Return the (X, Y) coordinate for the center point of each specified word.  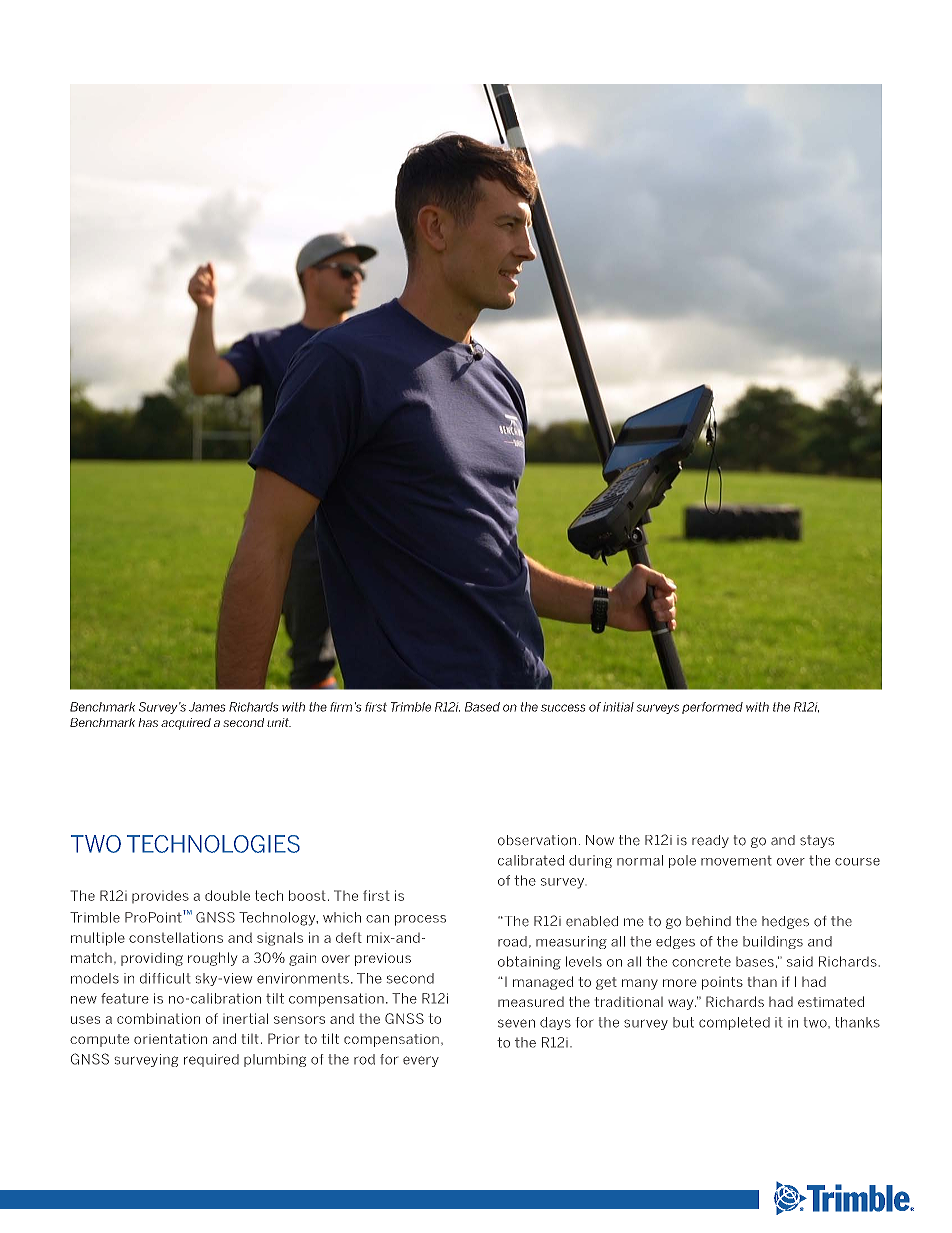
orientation (170, 1039)
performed (712, 708)
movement (736, 861)
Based (482, 707)
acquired (186, 724)
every (421, 1061)
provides (160, 897)
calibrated (531, 860)
